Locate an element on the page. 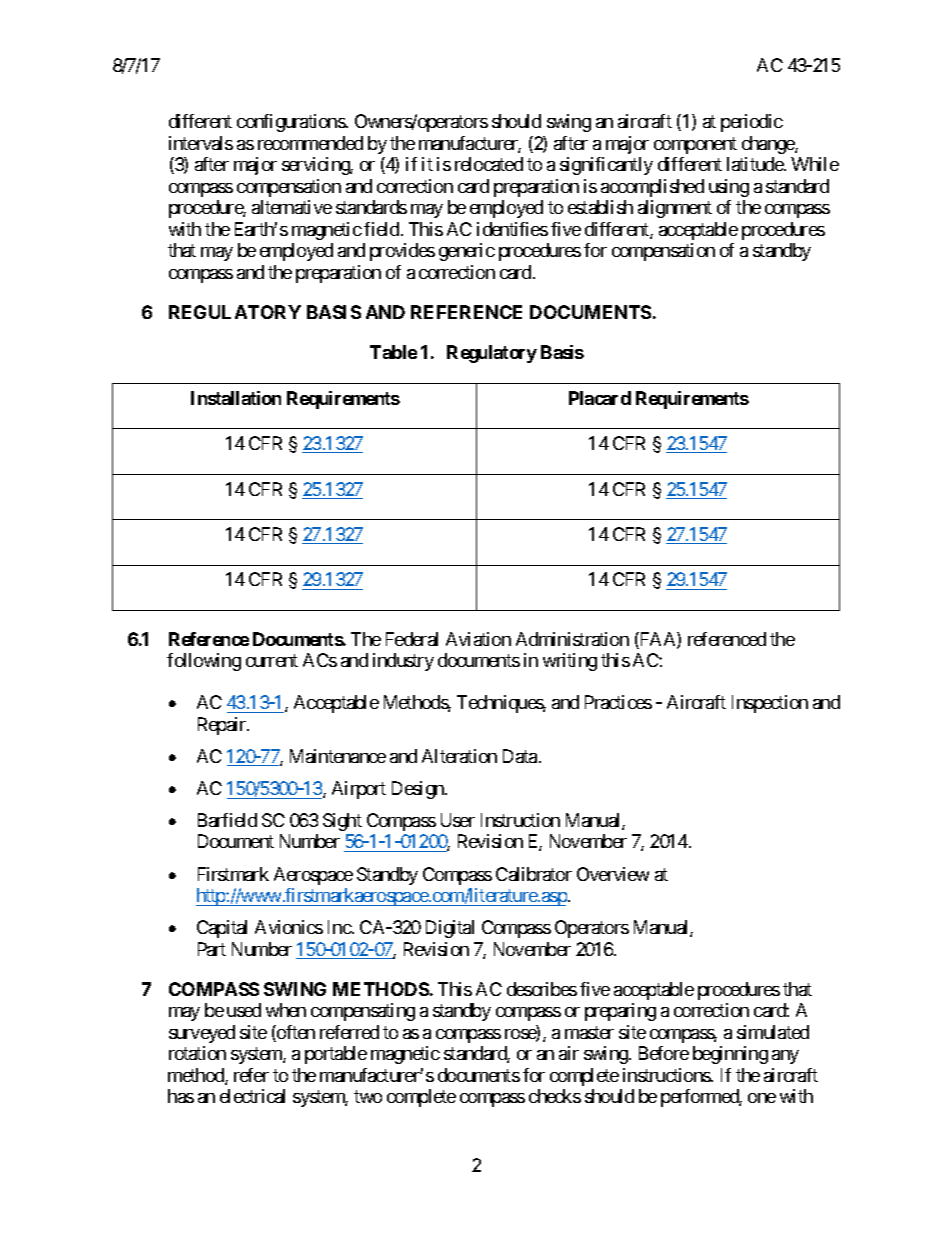  electrical is located at coordinates (252, 1096).
